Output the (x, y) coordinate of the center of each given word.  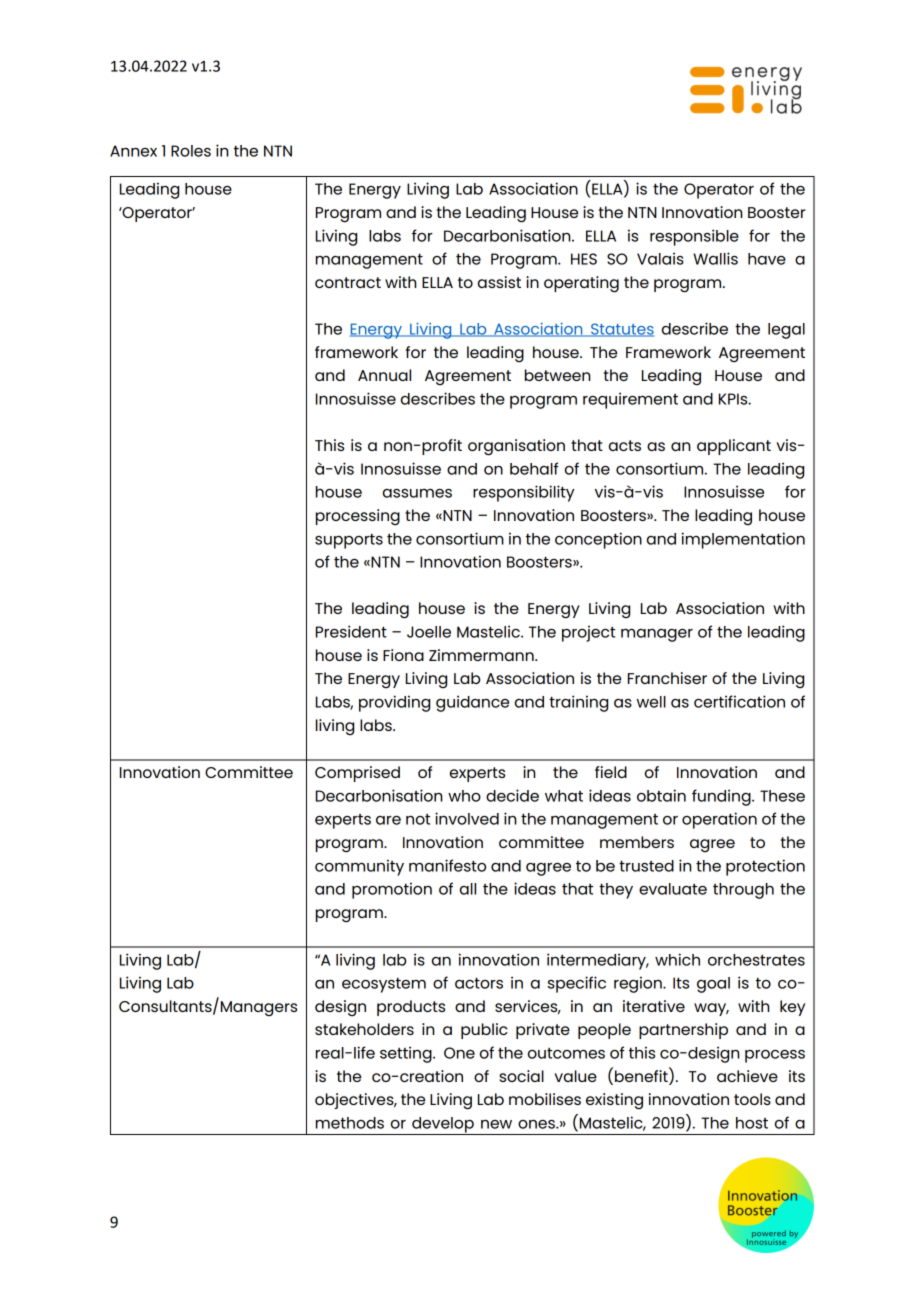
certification (739, 701)
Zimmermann (482, 655)
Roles (191, 151)
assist (499, 282)
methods (350, 1123)
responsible (694, 237)
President (351, 631)
